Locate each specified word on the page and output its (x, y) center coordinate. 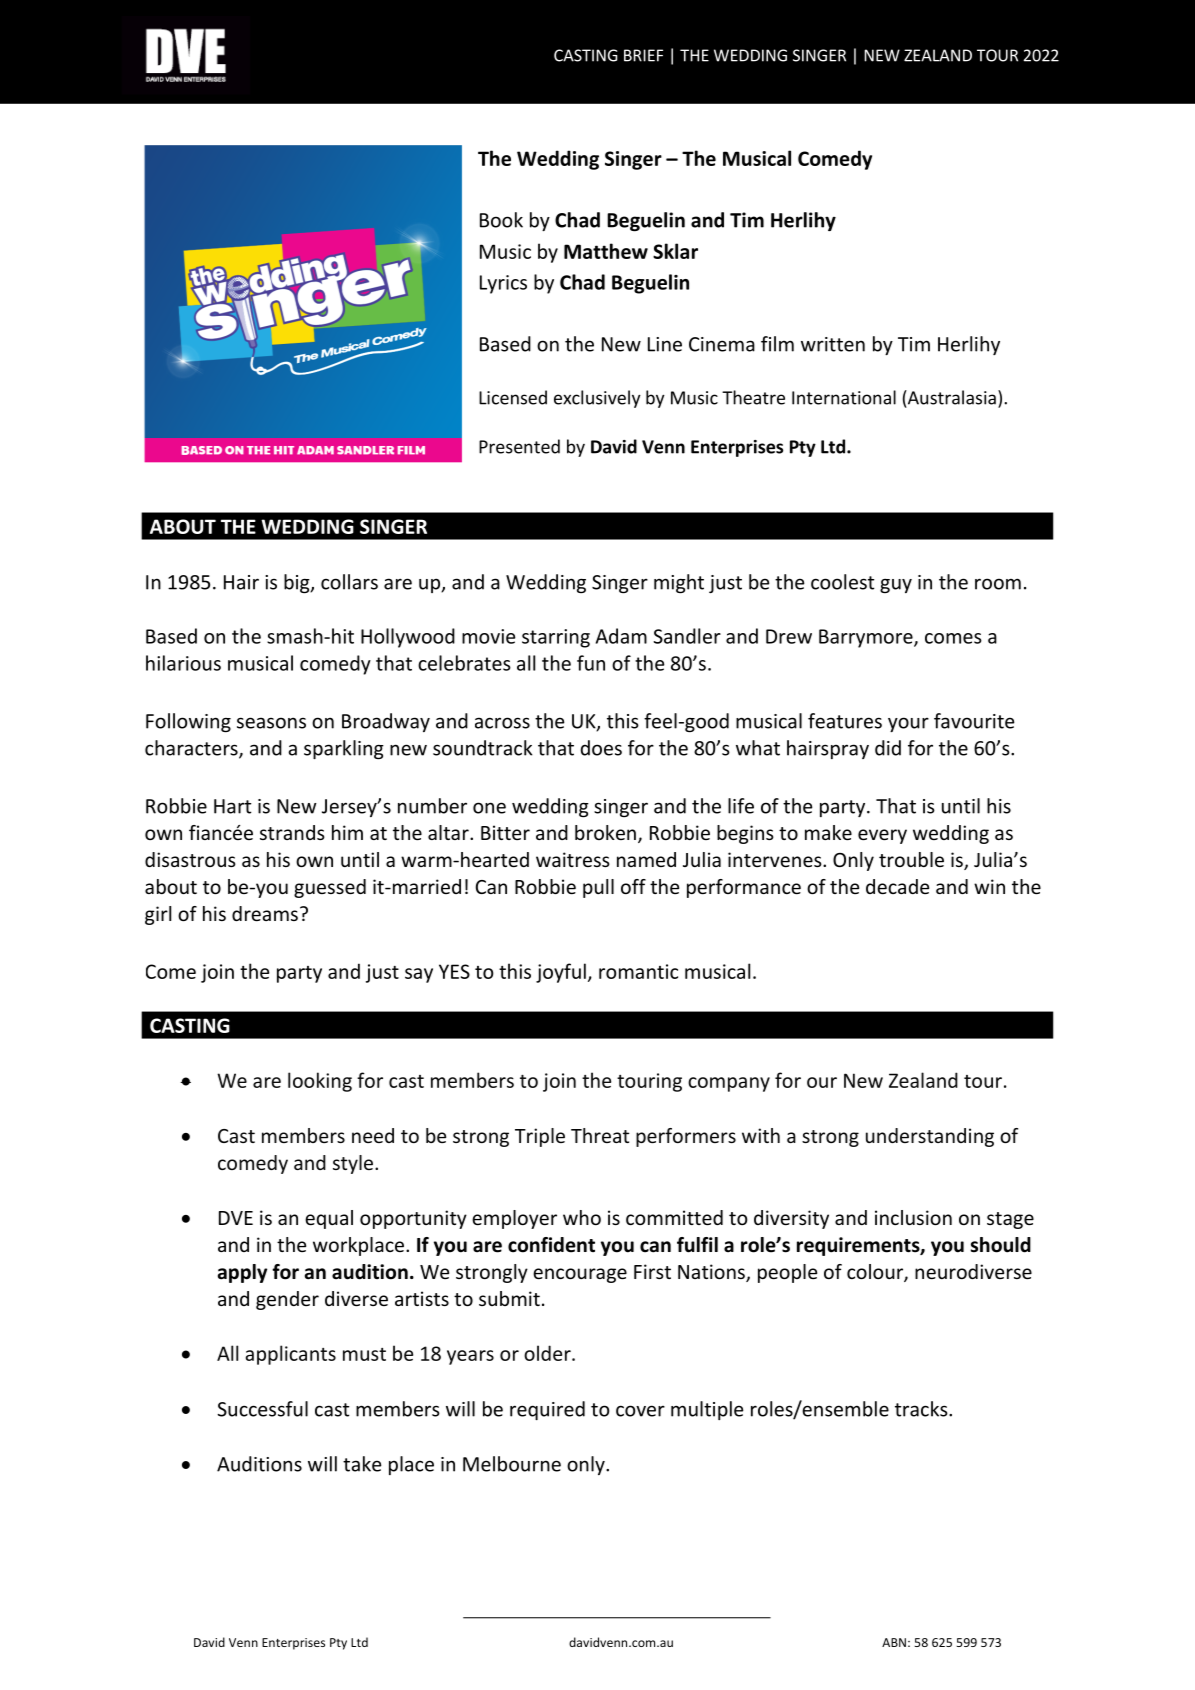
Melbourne (512, 1464)
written (833, 344)
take (362, 1464)
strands (292, 832)
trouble (911, 859)
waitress (573, 859)
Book (501, 220)
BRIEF (643, 55)
